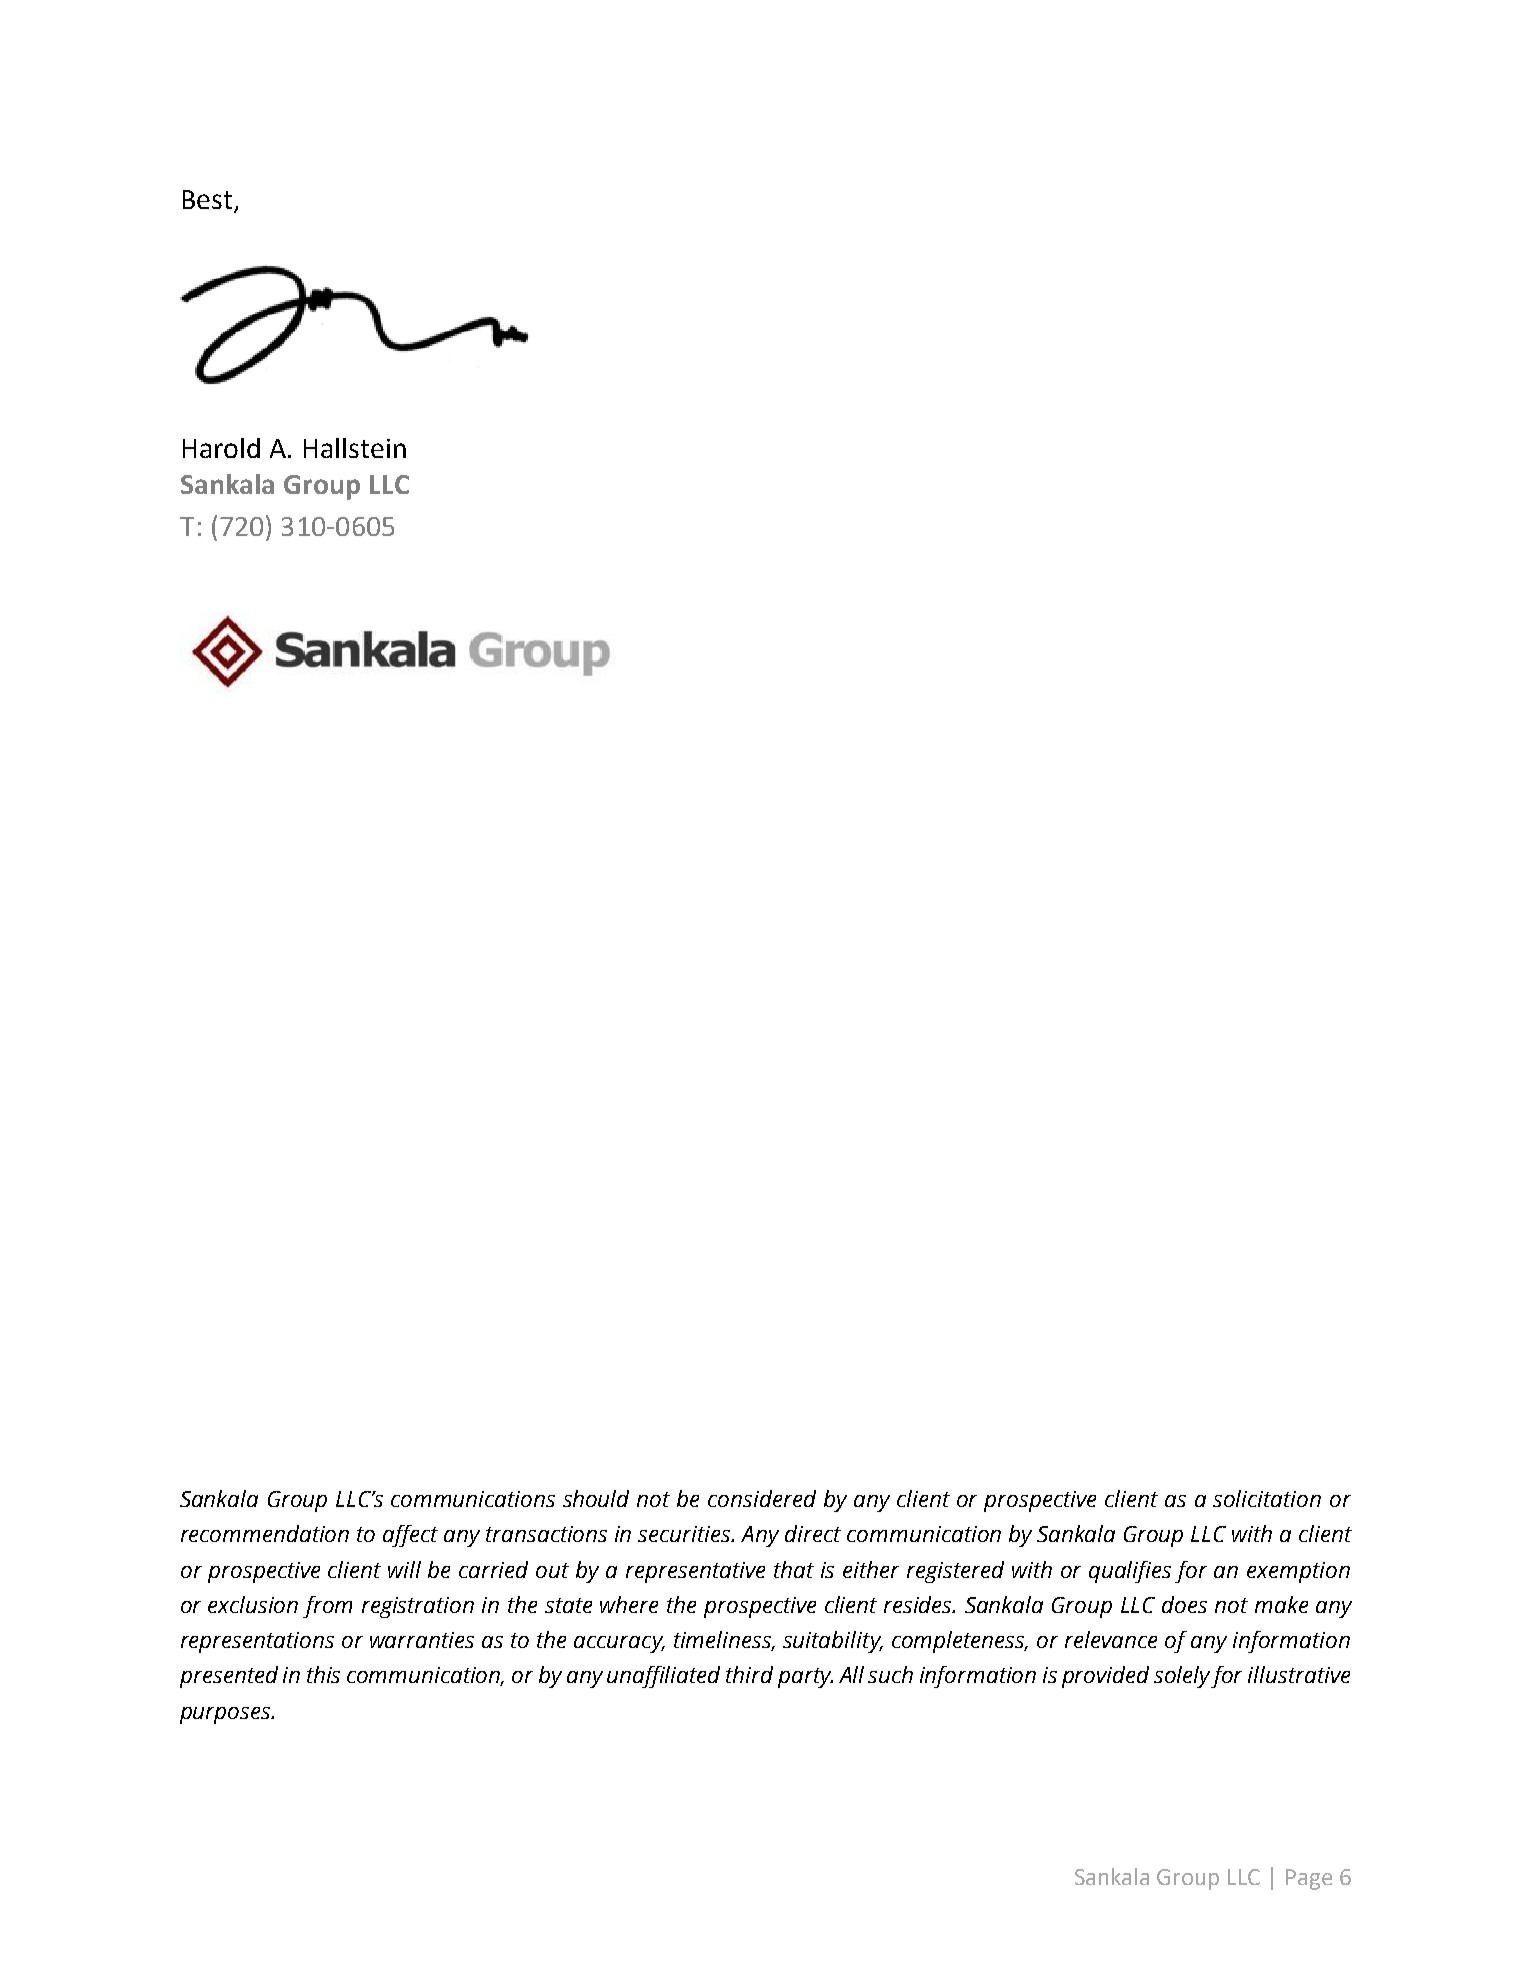 This page has height=1982, width=1532. What do you see at coordinates (221, 448) in the page?
I see `Harold` at bounding box center [221, 448].
